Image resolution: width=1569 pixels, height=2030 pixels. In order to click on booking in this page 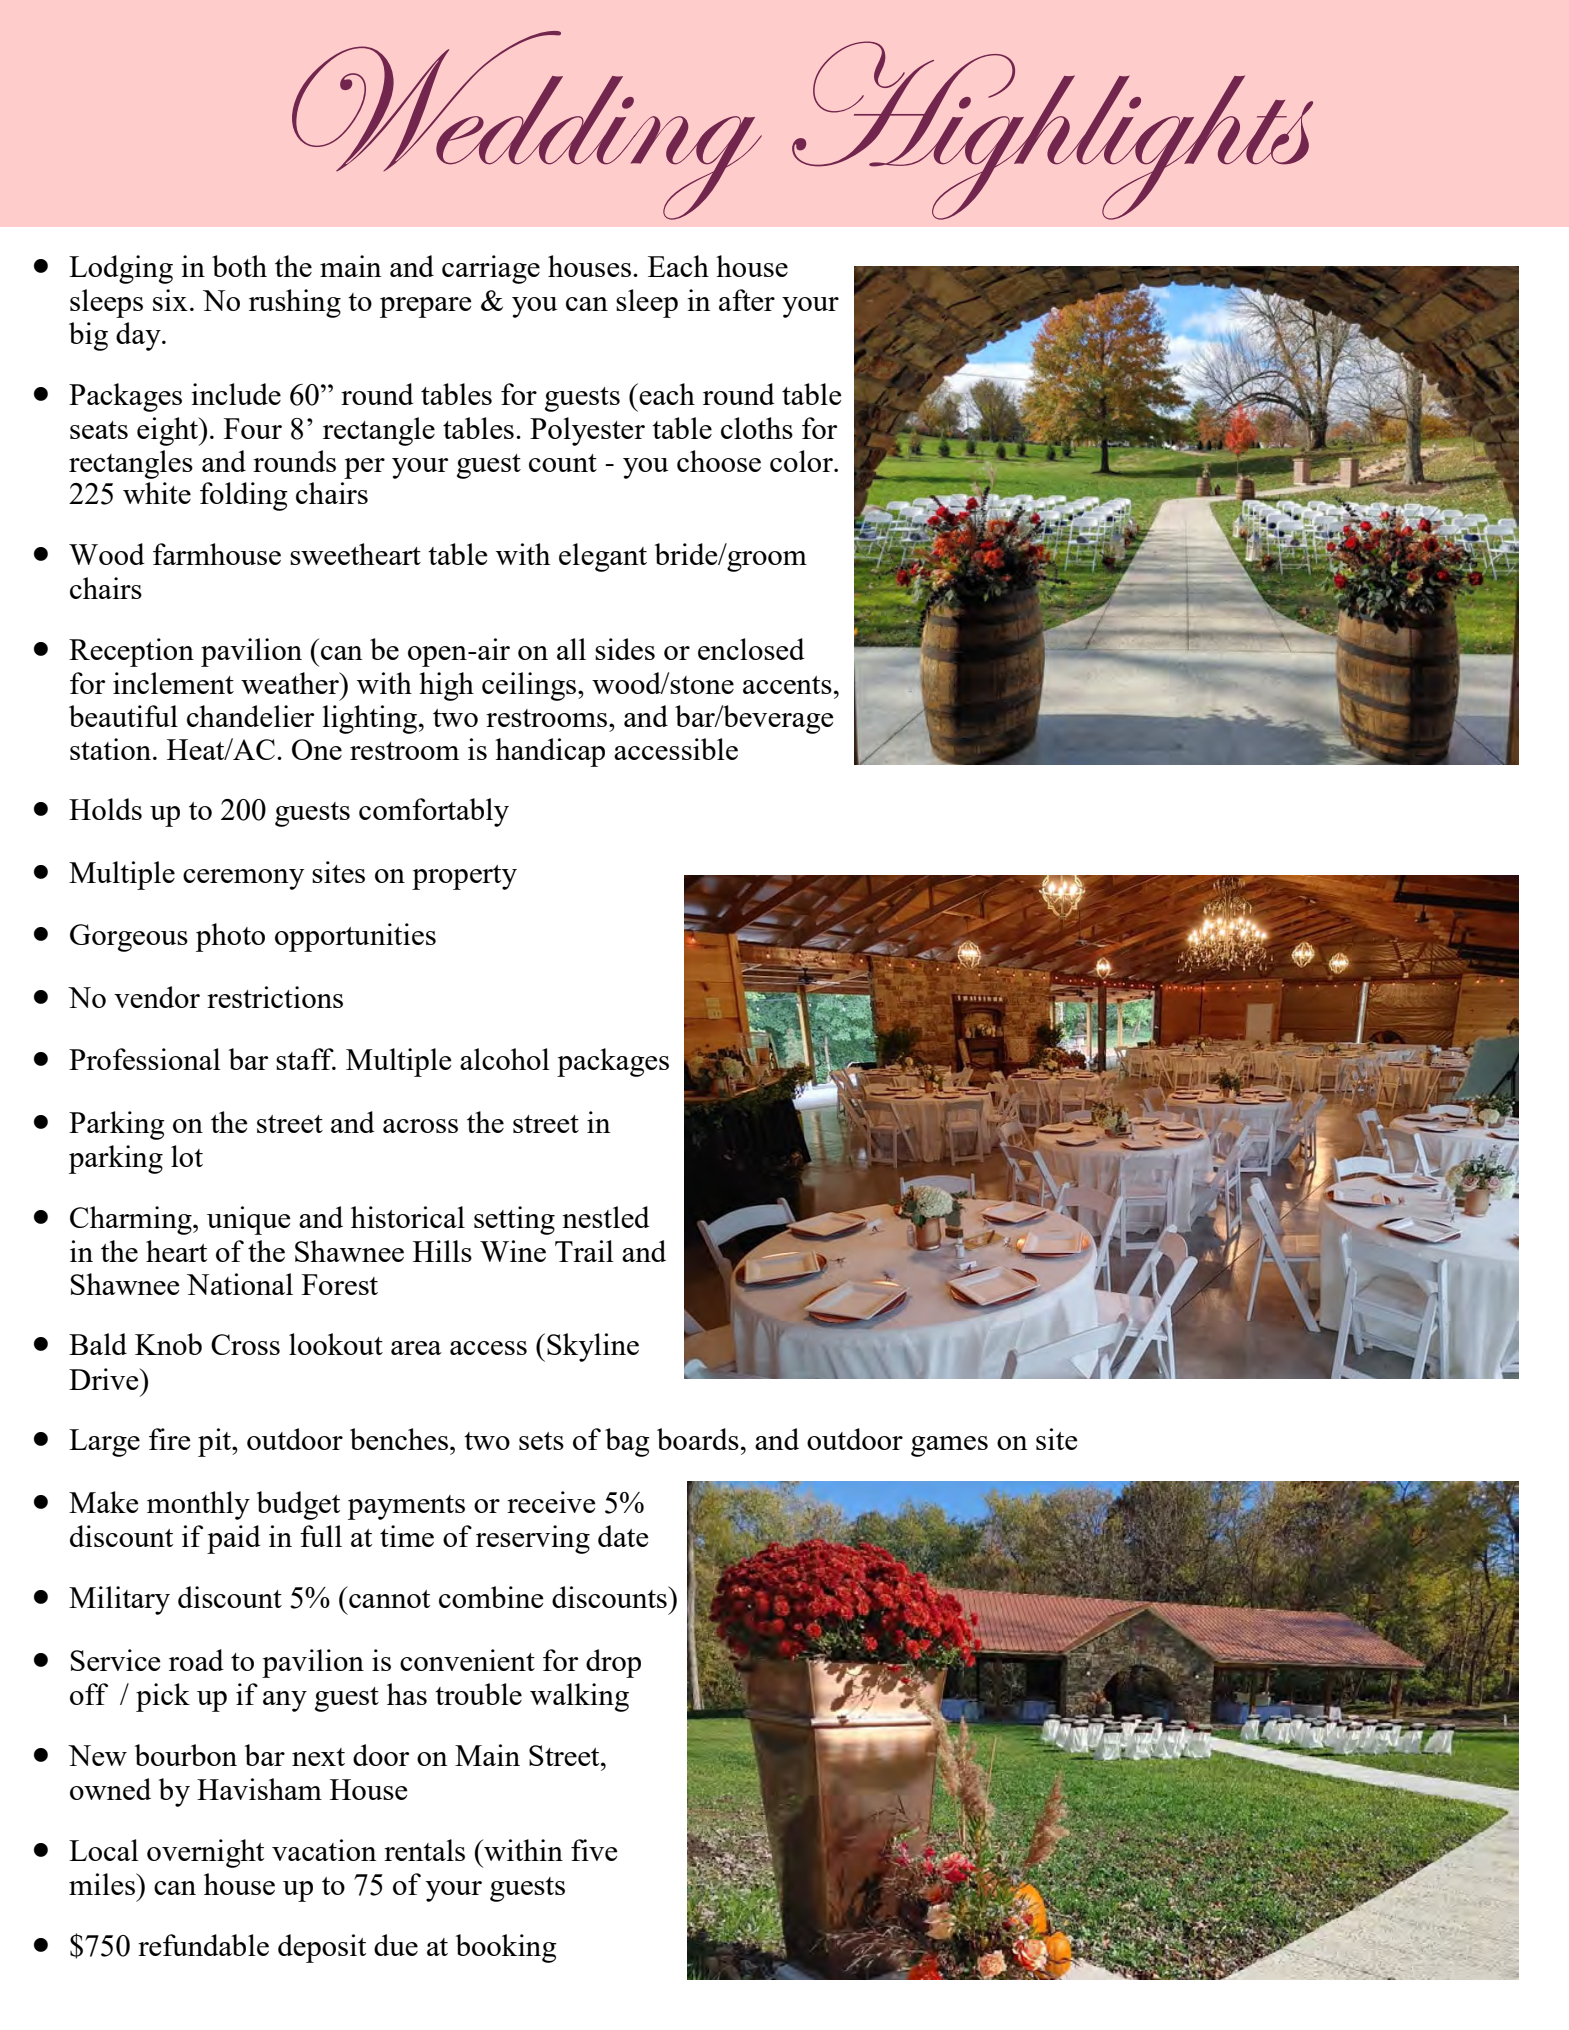, I will do `click(506, 1948)`.
